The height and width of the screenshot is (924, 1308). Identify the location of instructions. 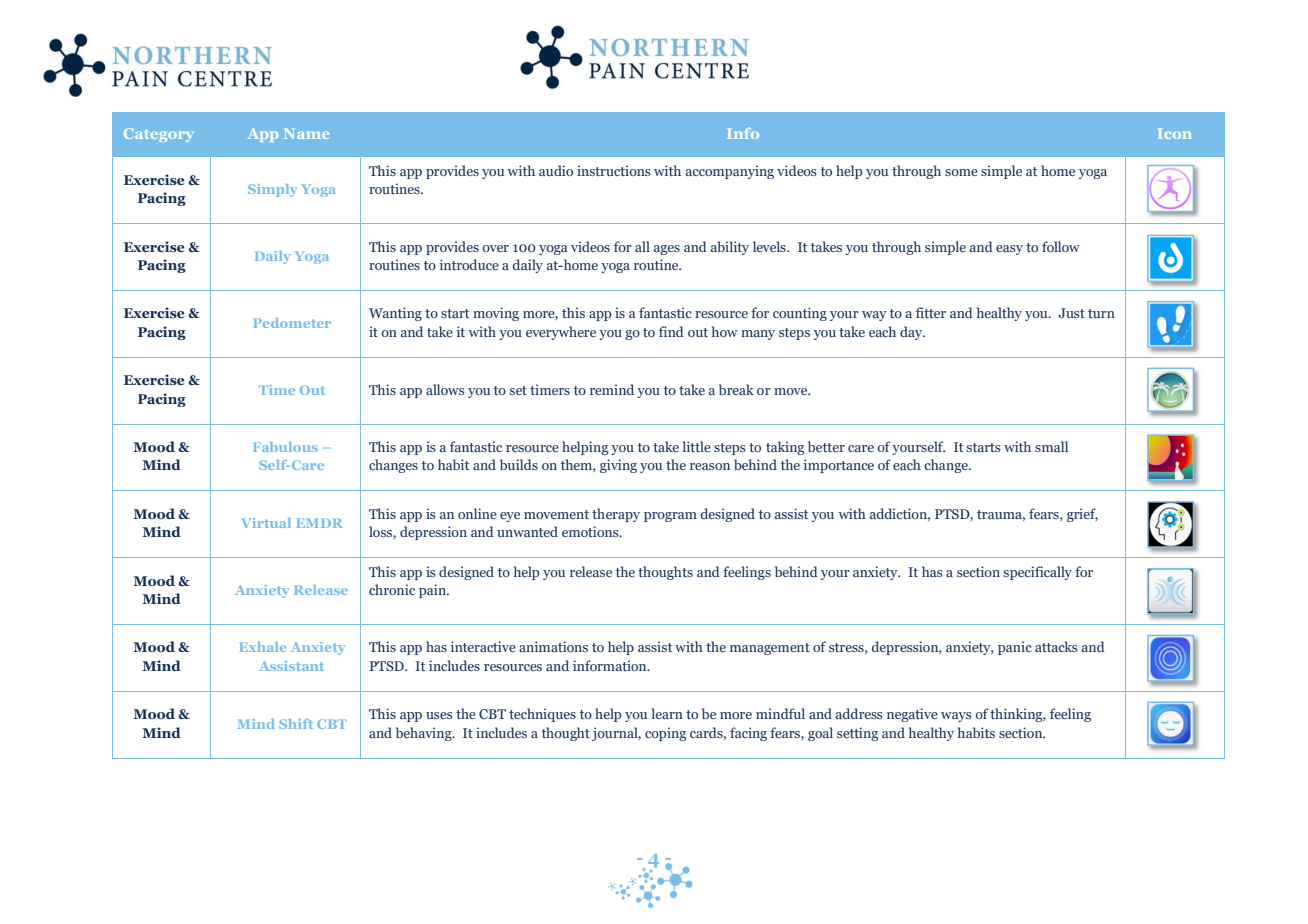
(613, 170).
